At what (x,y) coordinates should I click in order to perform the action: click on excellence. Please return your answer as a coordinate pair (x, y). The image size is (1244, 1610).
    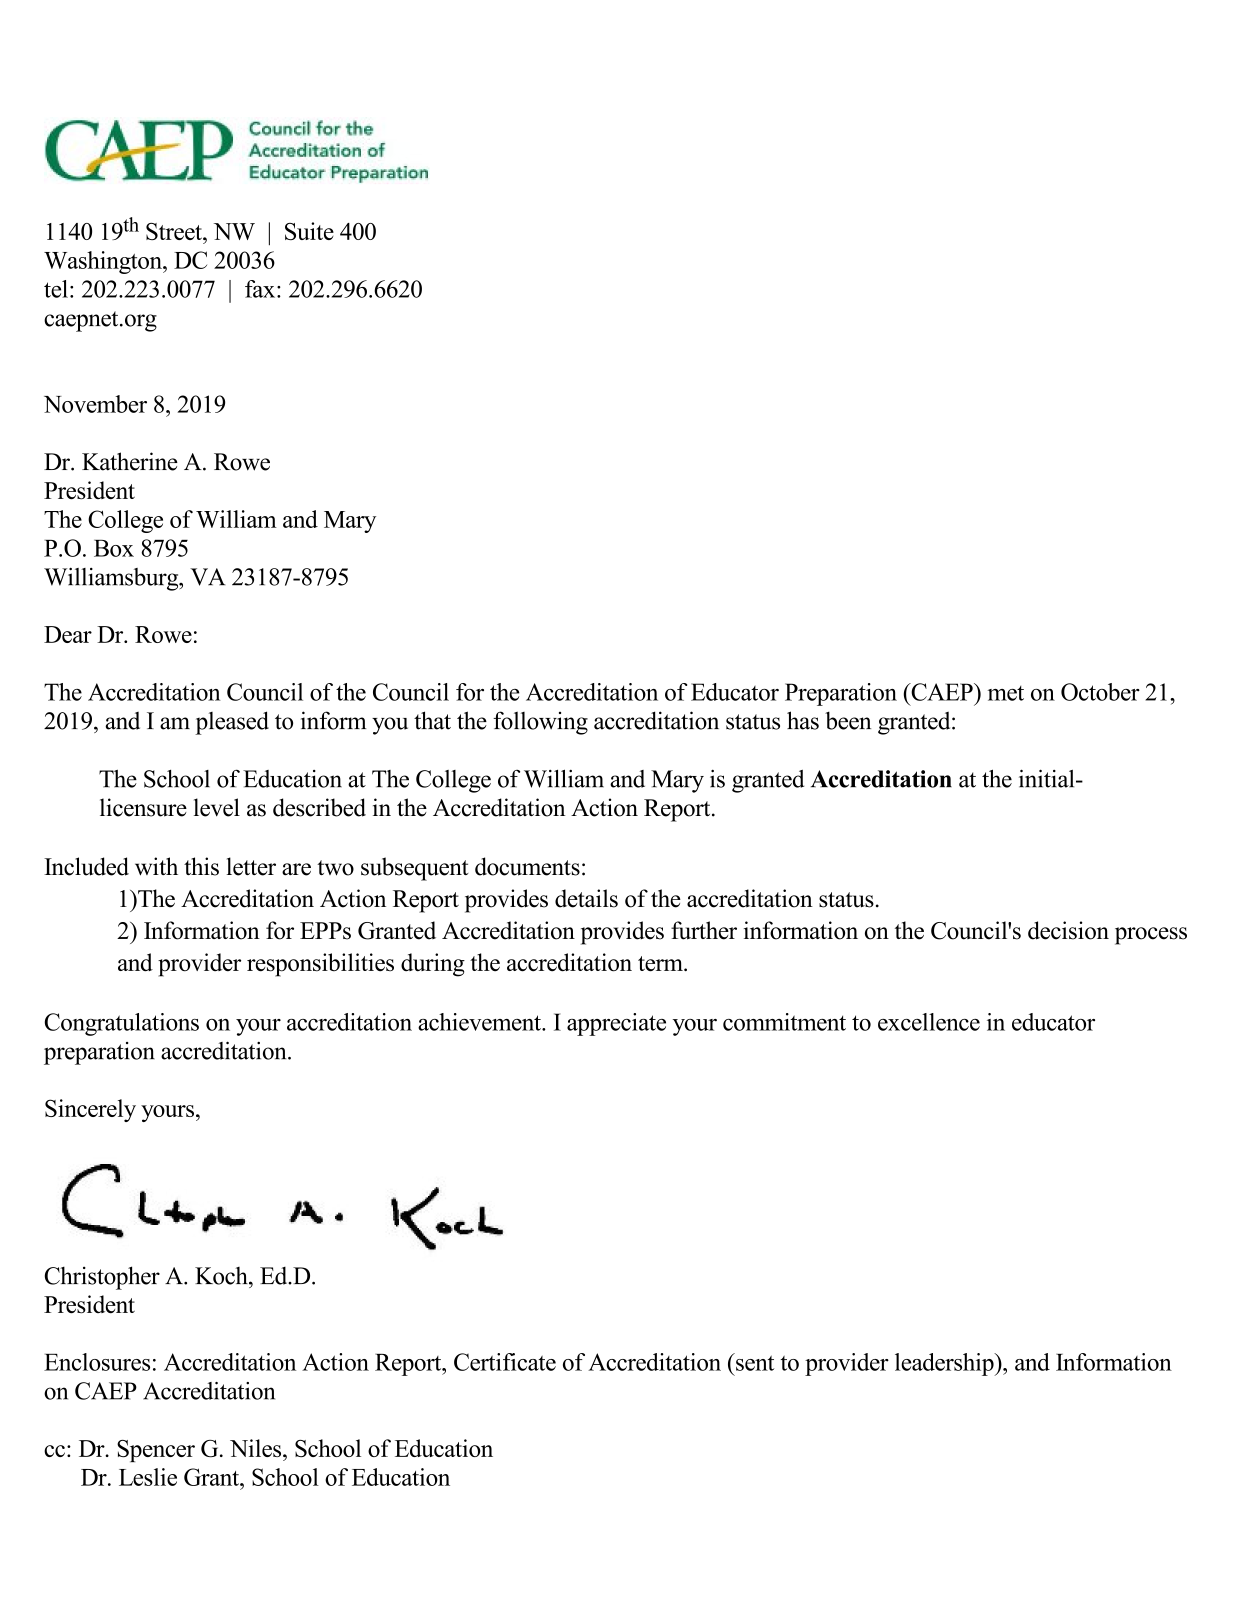
    Looking at the image, I should click on (929, 1022).
